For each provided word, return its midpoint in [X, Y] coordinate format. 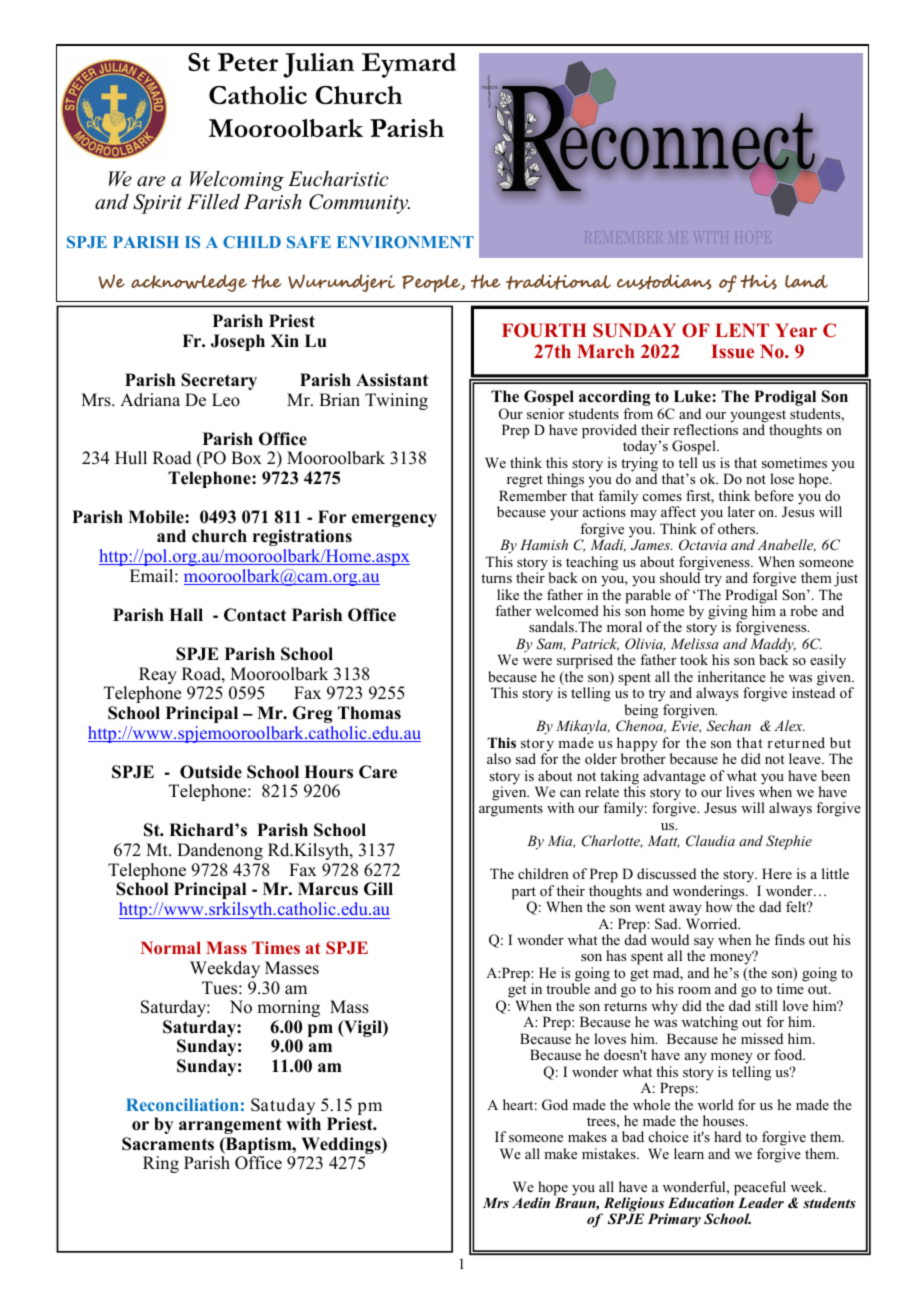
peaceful [760, 1189]
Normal [171, 947]
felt [797, 906]
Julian [318, 65]
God [555, 1105]
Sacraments [168, 1144]
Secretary [219, 381]
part [524, 894]
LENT [742, 330]
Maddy [773, 646]
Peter [248, 62]
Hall [186, 614]
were [537, 661]
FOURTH [544, 330]
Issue [732, 351]
